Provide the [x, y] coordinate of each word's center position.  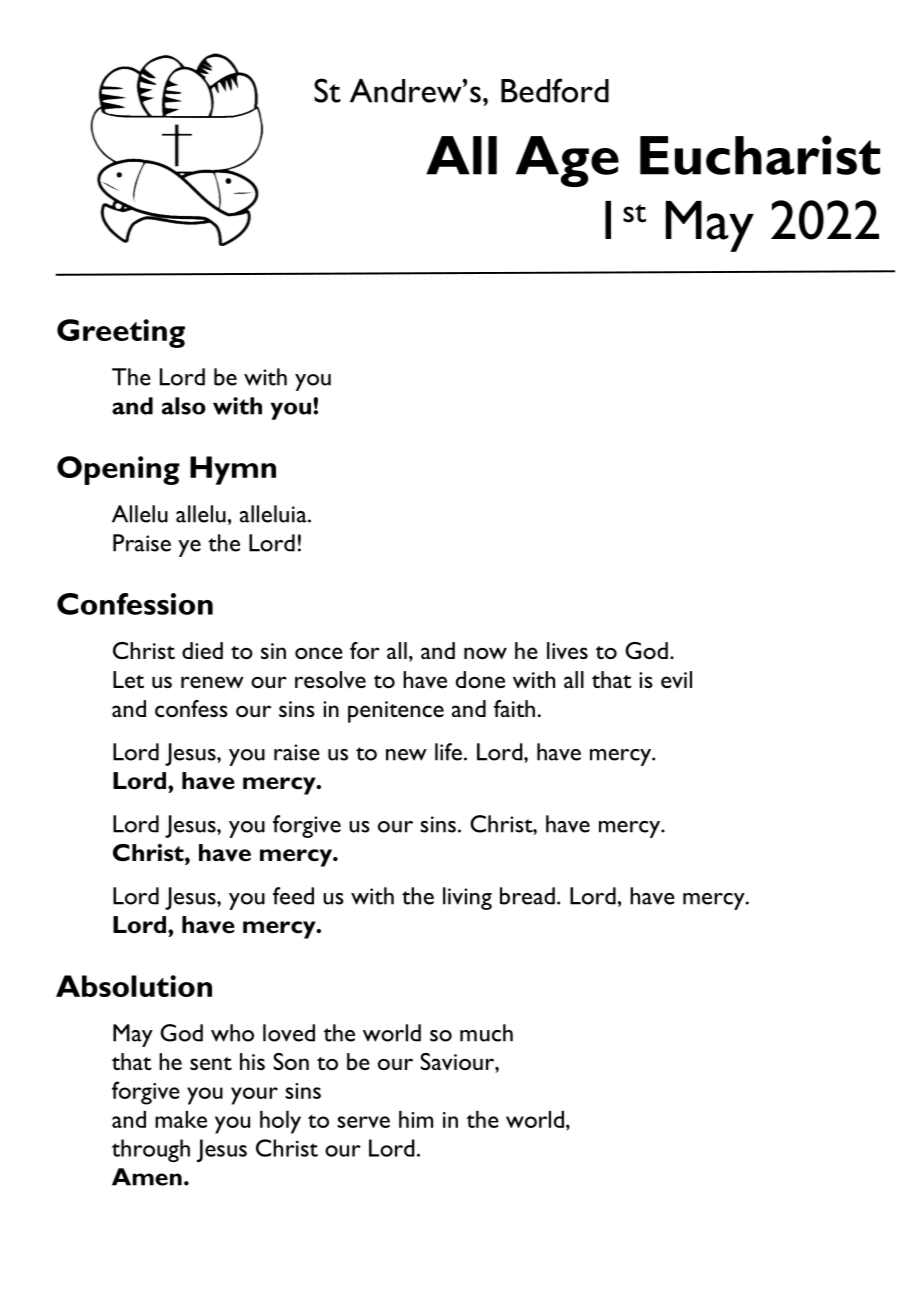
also [184, 406]
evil [676, 679]
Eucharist [760, 155]
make [181, 1119]
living [467, 898]
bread [527, 896]
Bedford [555, 90]
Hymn [233, 470]
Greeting [121, 333]
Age [567, 161]
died [202, 650]
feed [293, 896]
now [485, 653]
